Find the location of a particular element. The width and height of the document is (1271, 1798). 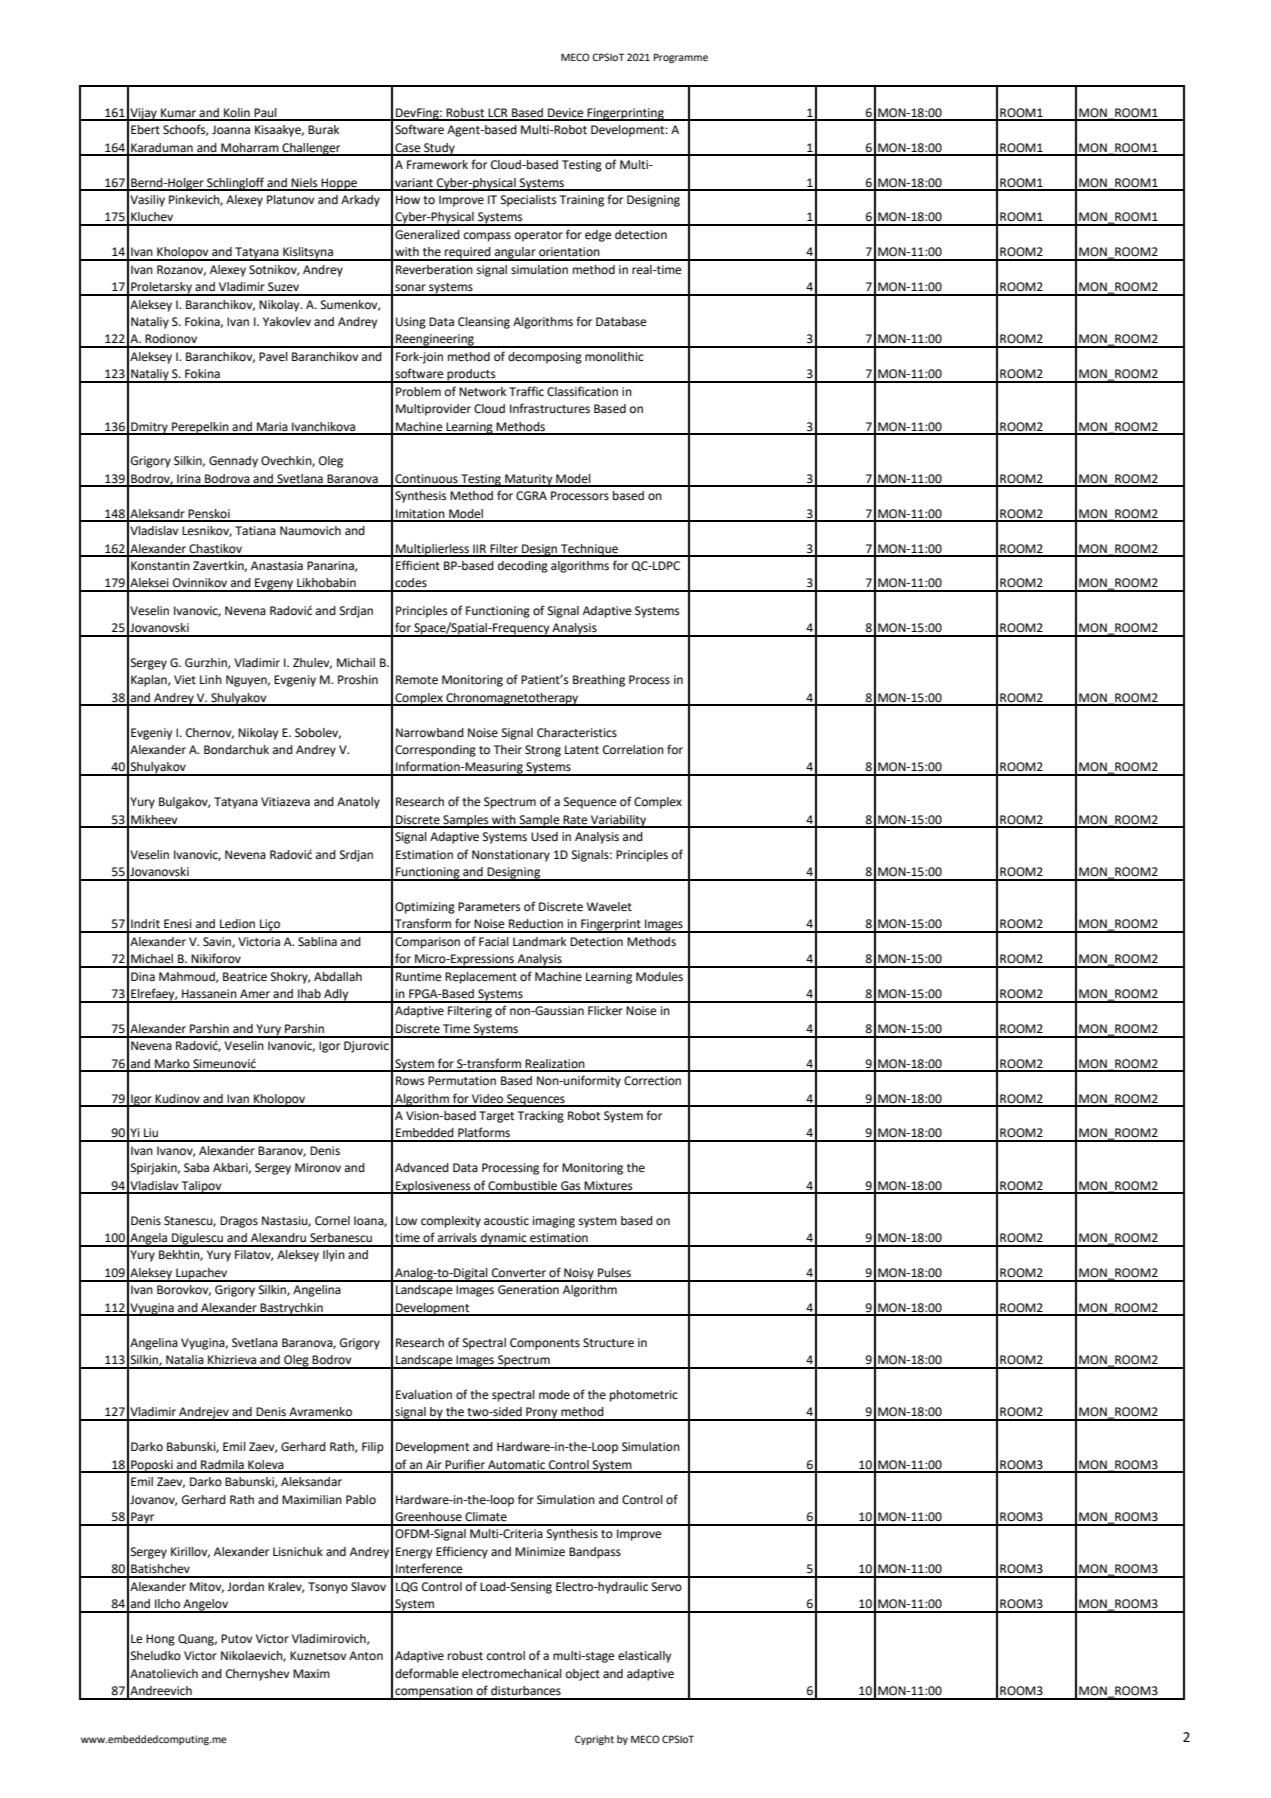

Training is located at coordinates (582, 201).
